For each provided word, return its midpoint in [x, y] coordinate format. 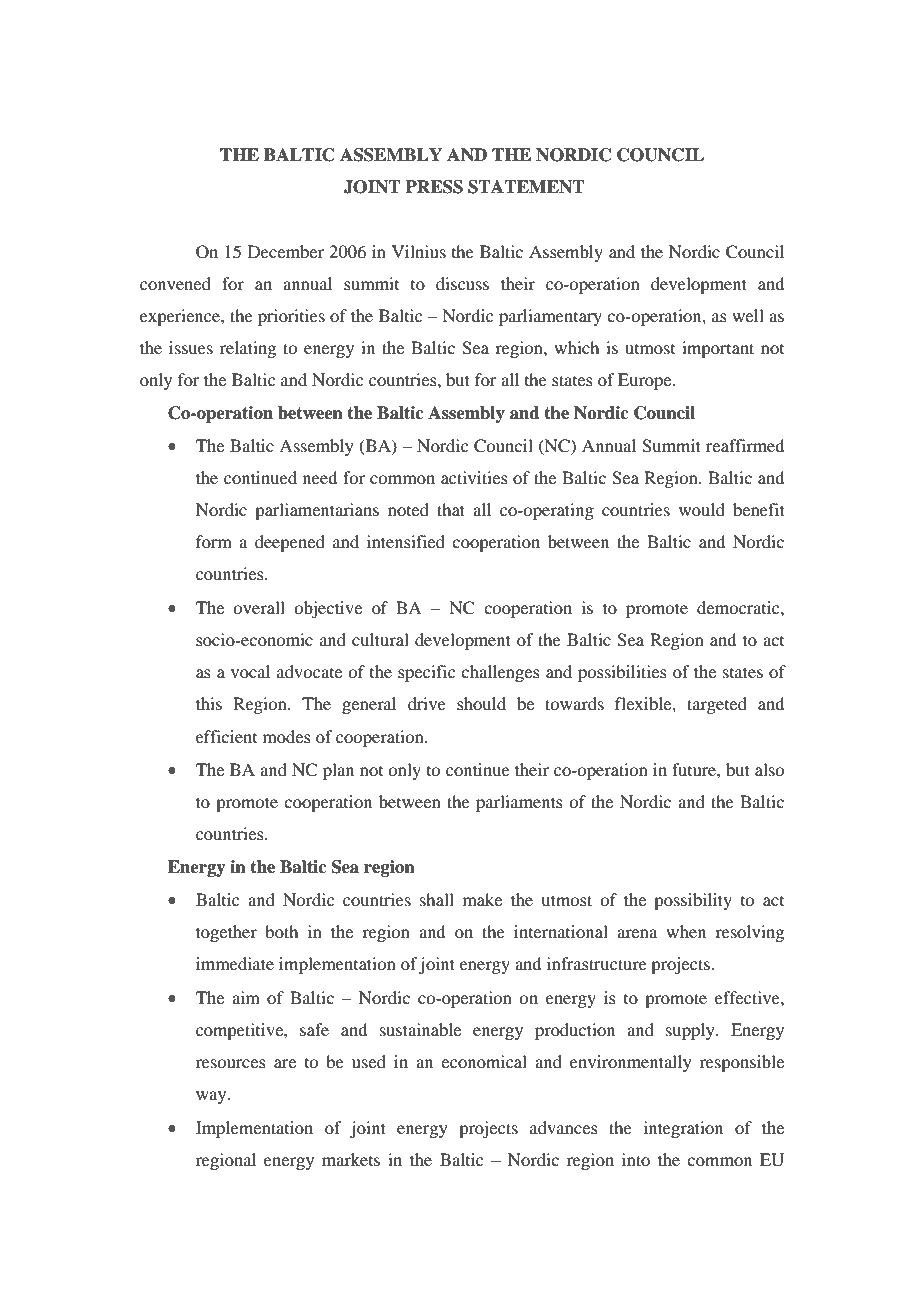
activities [474, 477]
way [212, 1097]
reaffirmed [745, 445]
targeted [717, 705]
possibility [693, 901]
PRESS [434, 187]
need [320, 477]
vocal [250, 671]
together [226, 933]
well [748, 315]
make [482, 899]
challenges [500, 673]
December [286, 251]
